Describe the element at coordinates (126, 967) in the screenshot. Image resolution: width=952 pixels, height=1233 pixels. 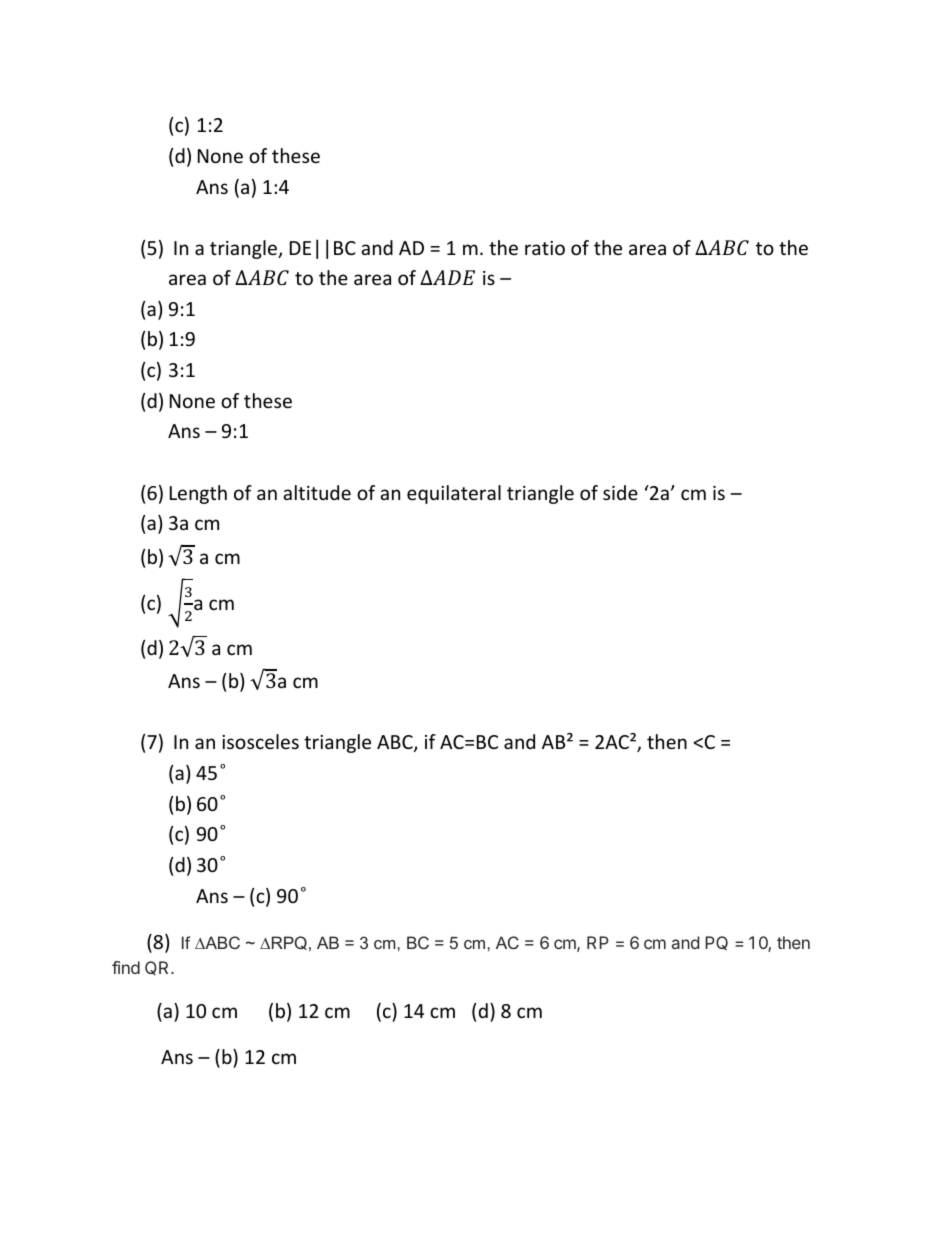
I see `find` at that location.
